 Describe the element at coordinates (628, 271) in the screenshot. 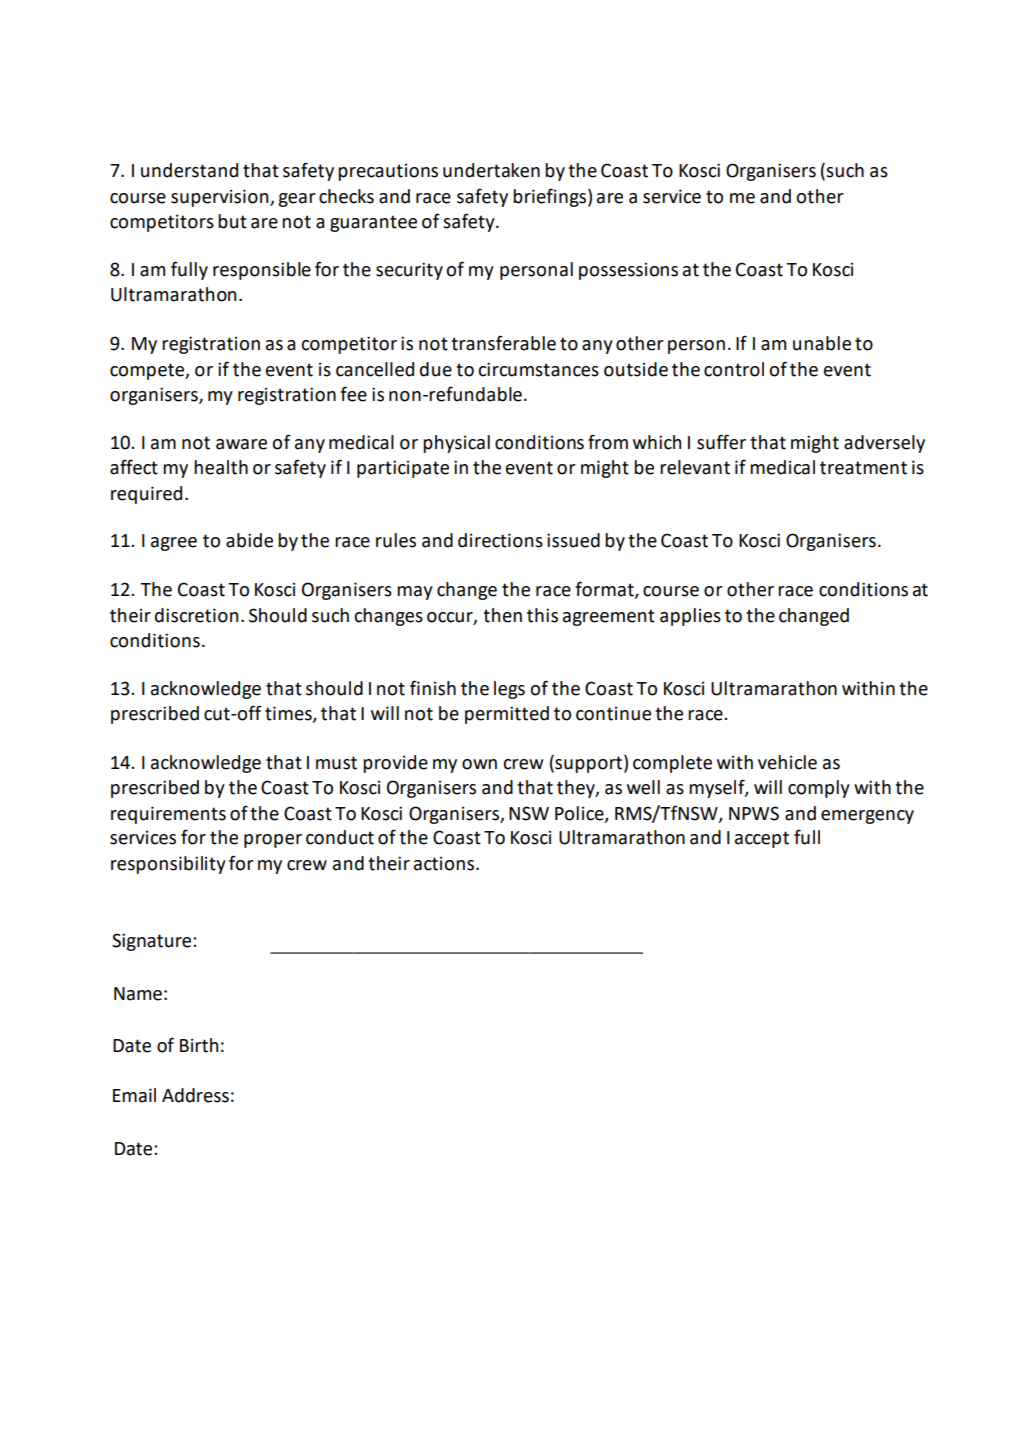

I see `possessions` at that location.
